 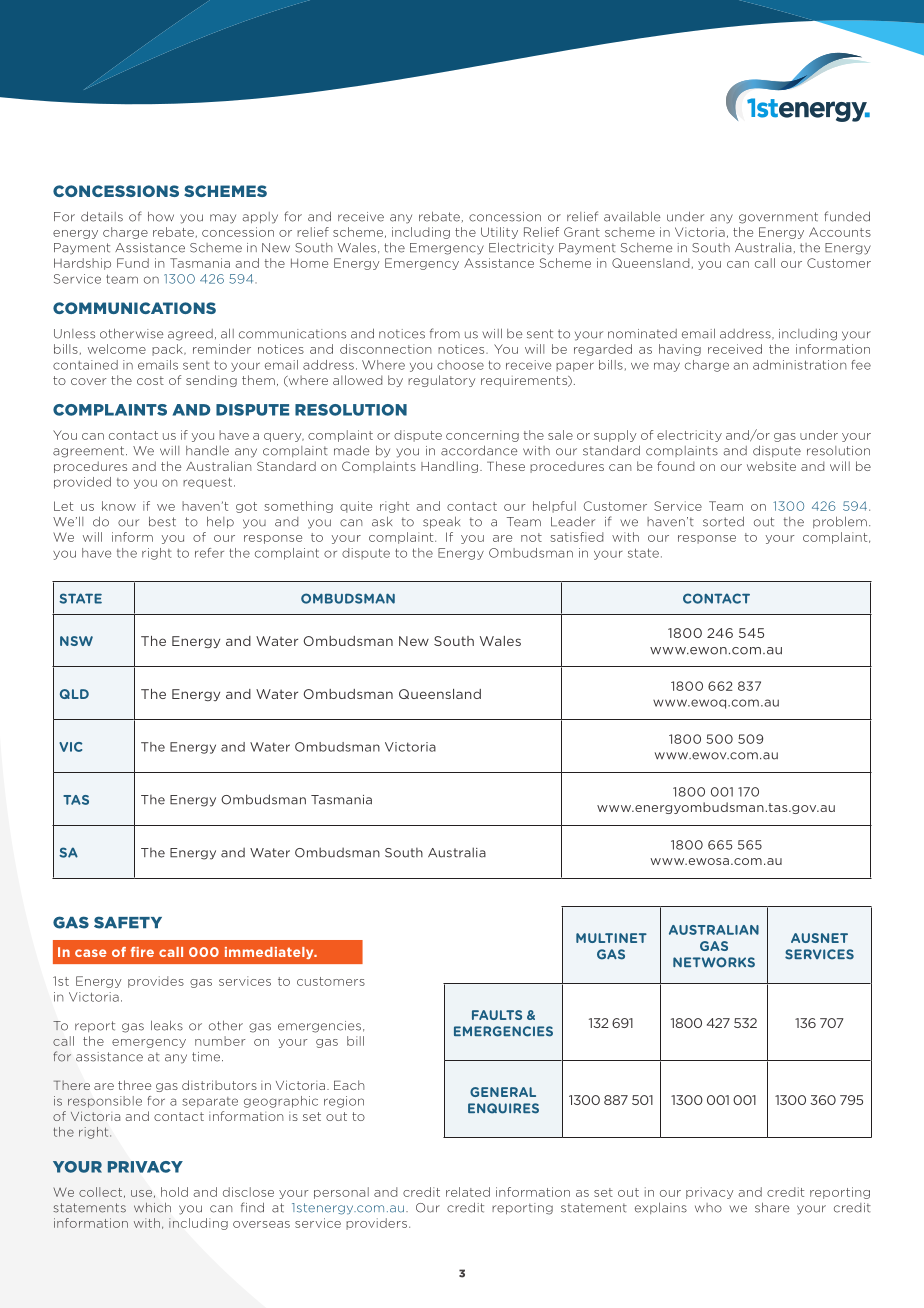 What do you see at coordinates (778, 218) in the screenshot?
I see `government` at bounding box center [778, 218].
